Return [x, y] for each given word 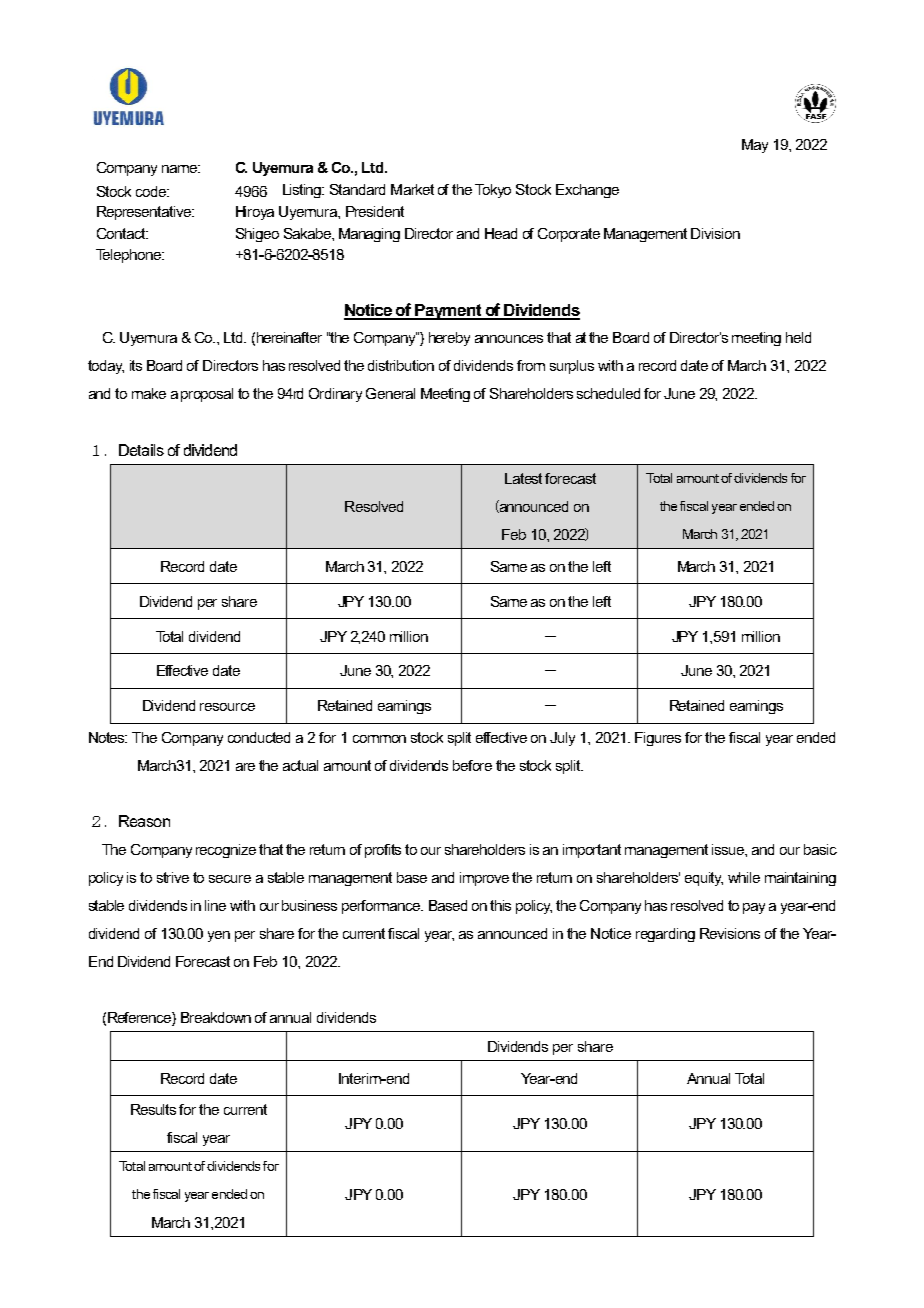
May [755, 146]
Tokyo [493, 191]
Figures [658, 739]
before [472, 765]
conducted [259, 737]
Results [153, 1109]
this [500, 905]
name [181, 169]
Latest [523, 478]
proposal [207, 395]
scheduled [608, 393]
